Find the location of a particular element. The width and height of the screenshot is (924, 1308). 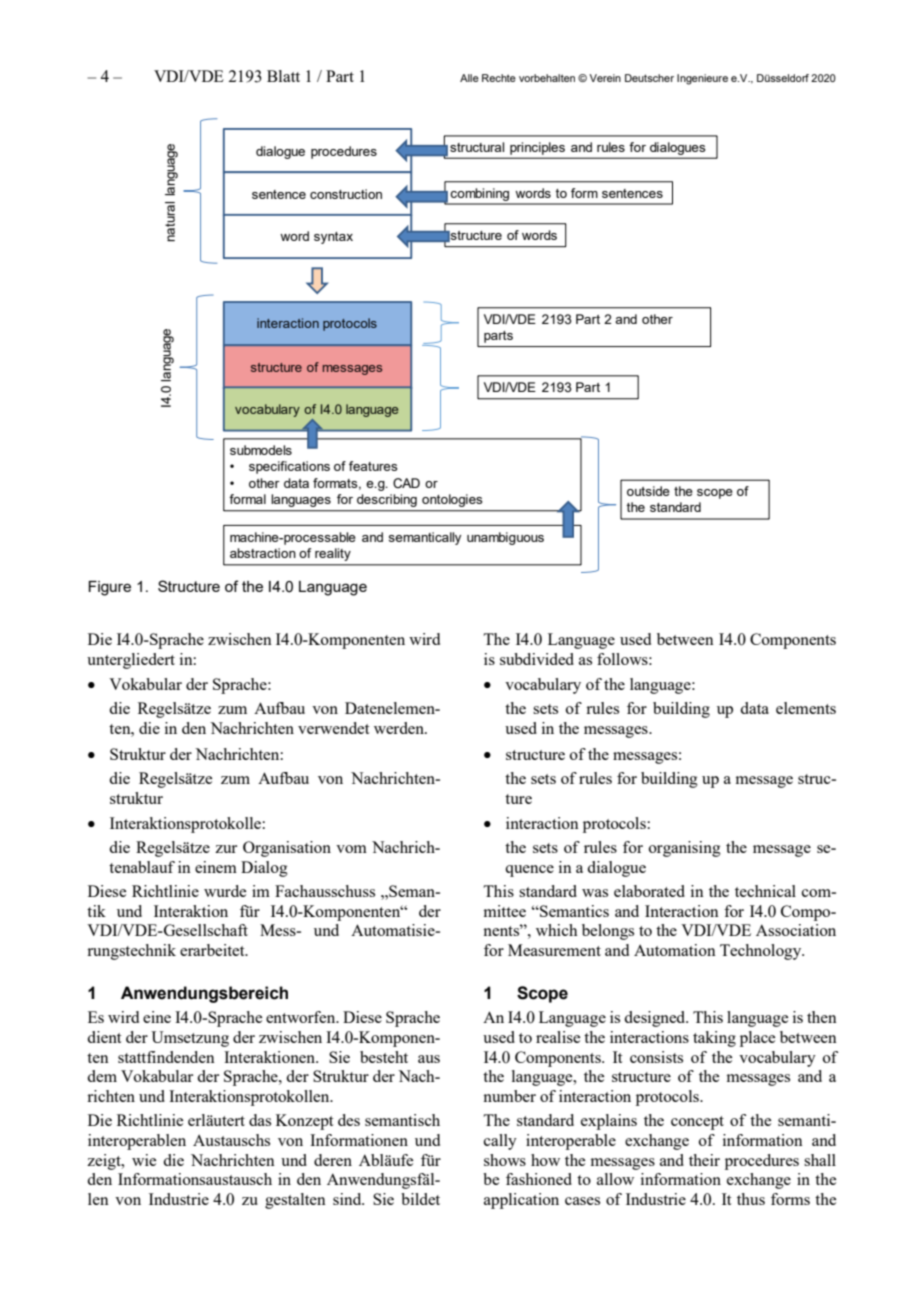

wie is located at coordinates (144, 1160).
